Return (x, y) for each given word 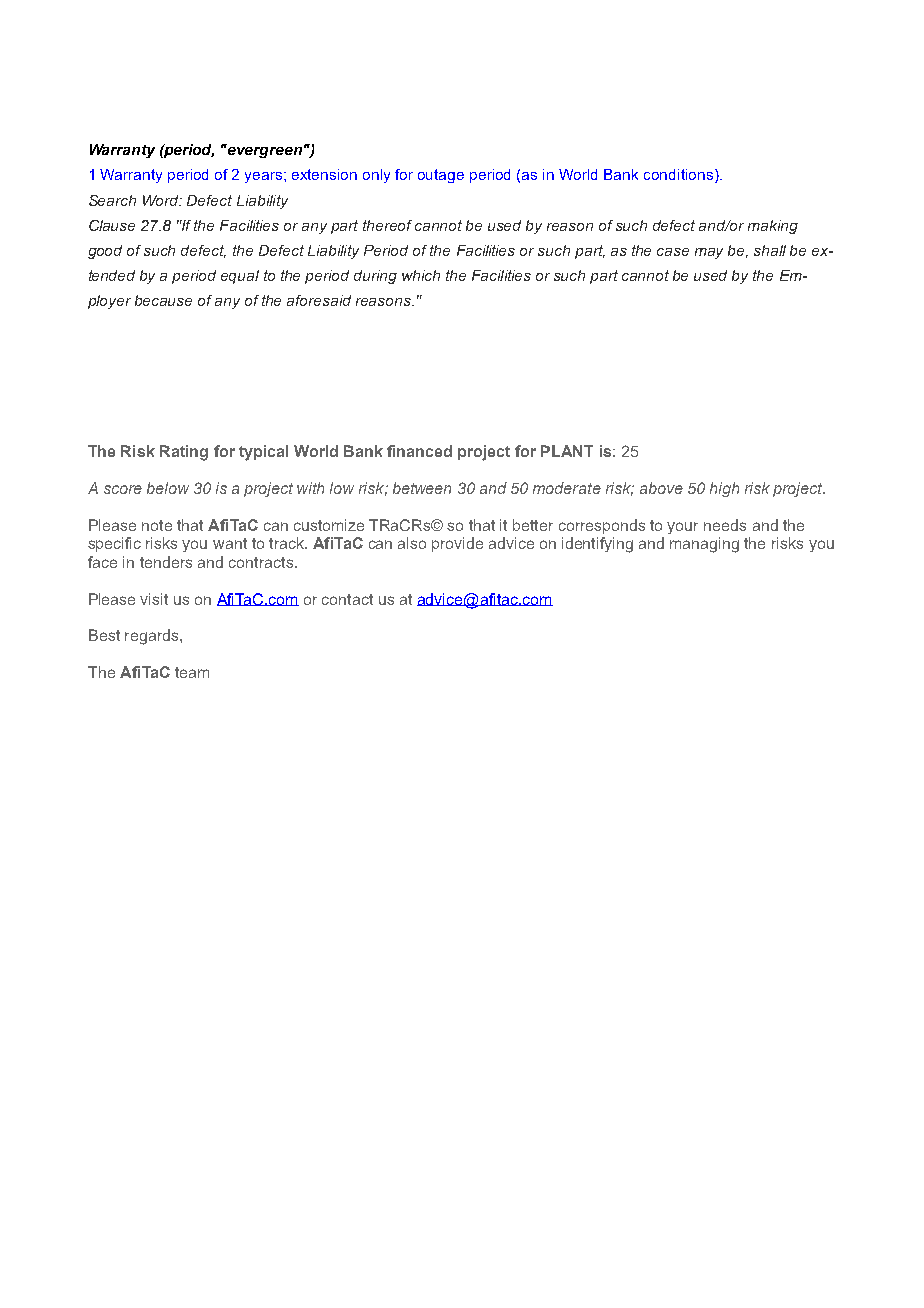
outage (441, 176)
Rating (184, 453)
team (192, 672)
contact (347, 599)
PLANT (567, 451)
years (265, 177)
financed (419, 451)
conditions (678, 174)
